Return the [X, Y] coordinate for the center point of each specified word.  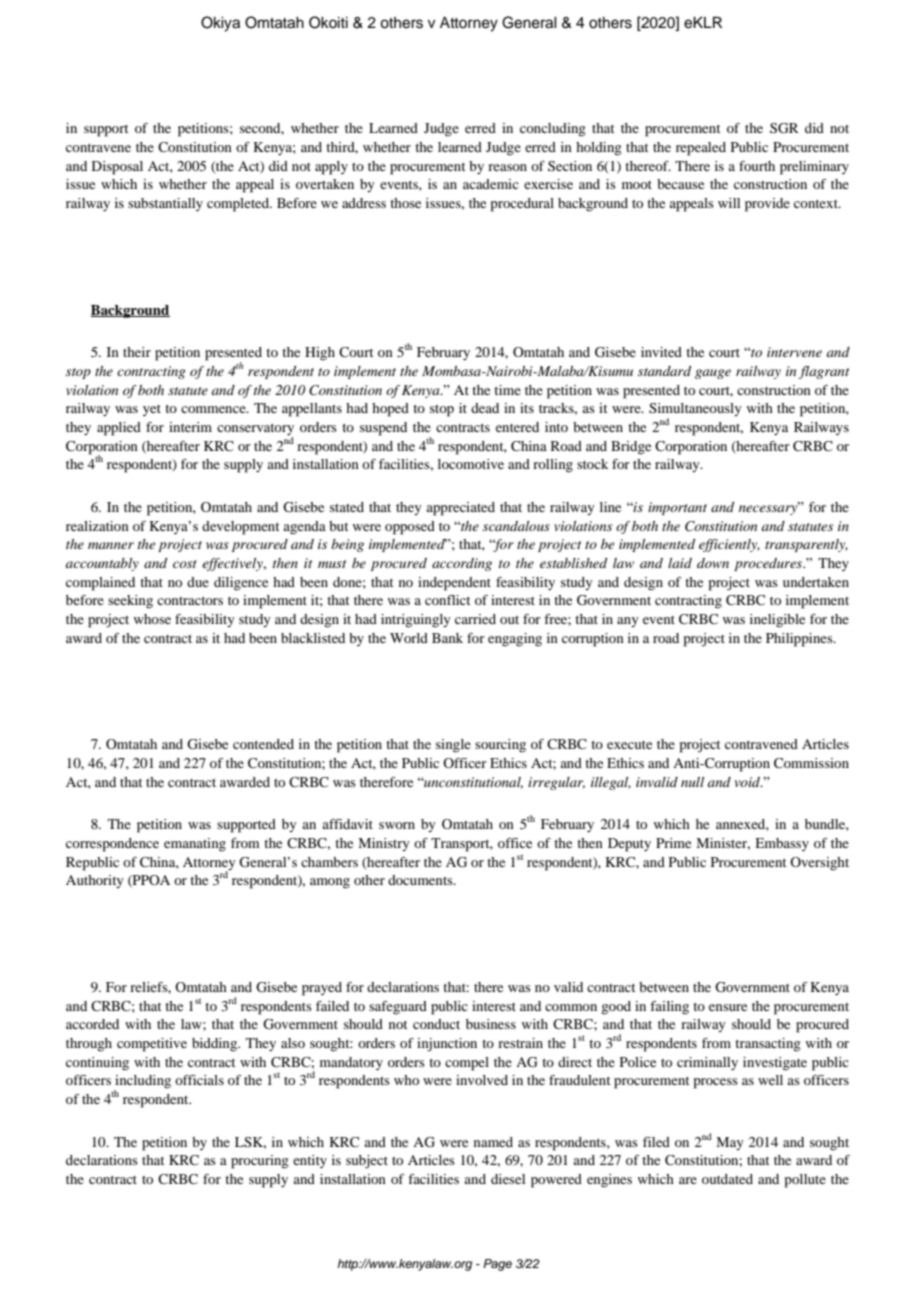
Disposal [117, 168]
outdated [727, 1179]
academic [491, 184]
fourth [757, 166]
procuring [260, 1162]
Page [497, 1265]
